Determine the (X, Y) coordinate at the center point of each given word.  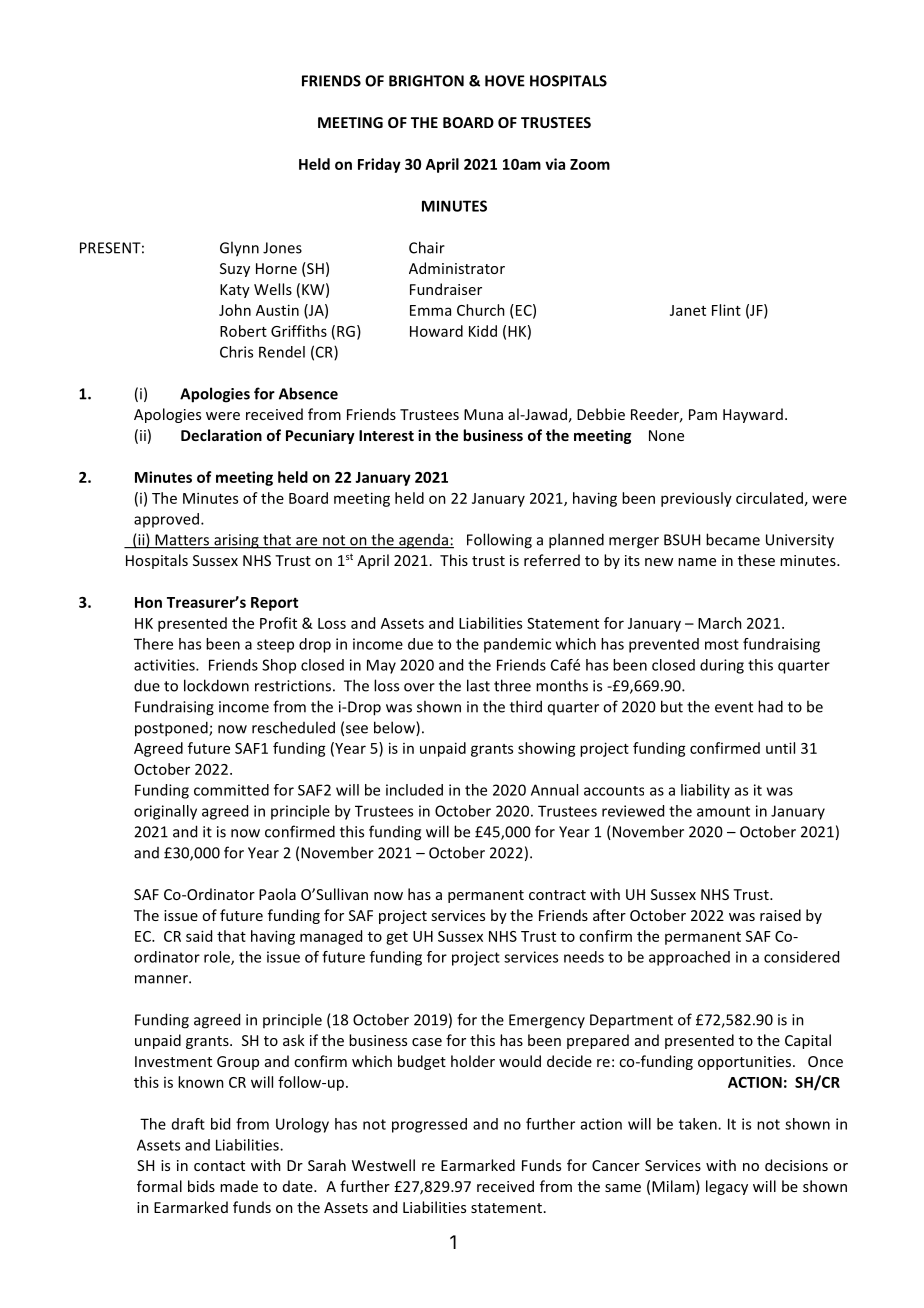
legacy (727, 1187)
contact (219, 1166)
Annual (554, 790)
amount (723, 811)
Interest (386, 435)
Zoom (590, 164)
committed (231, 790)
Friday (379, 165)
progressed (429, 1125)
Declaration (221, 435)
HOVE (505, 81)
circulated (769, 498)
